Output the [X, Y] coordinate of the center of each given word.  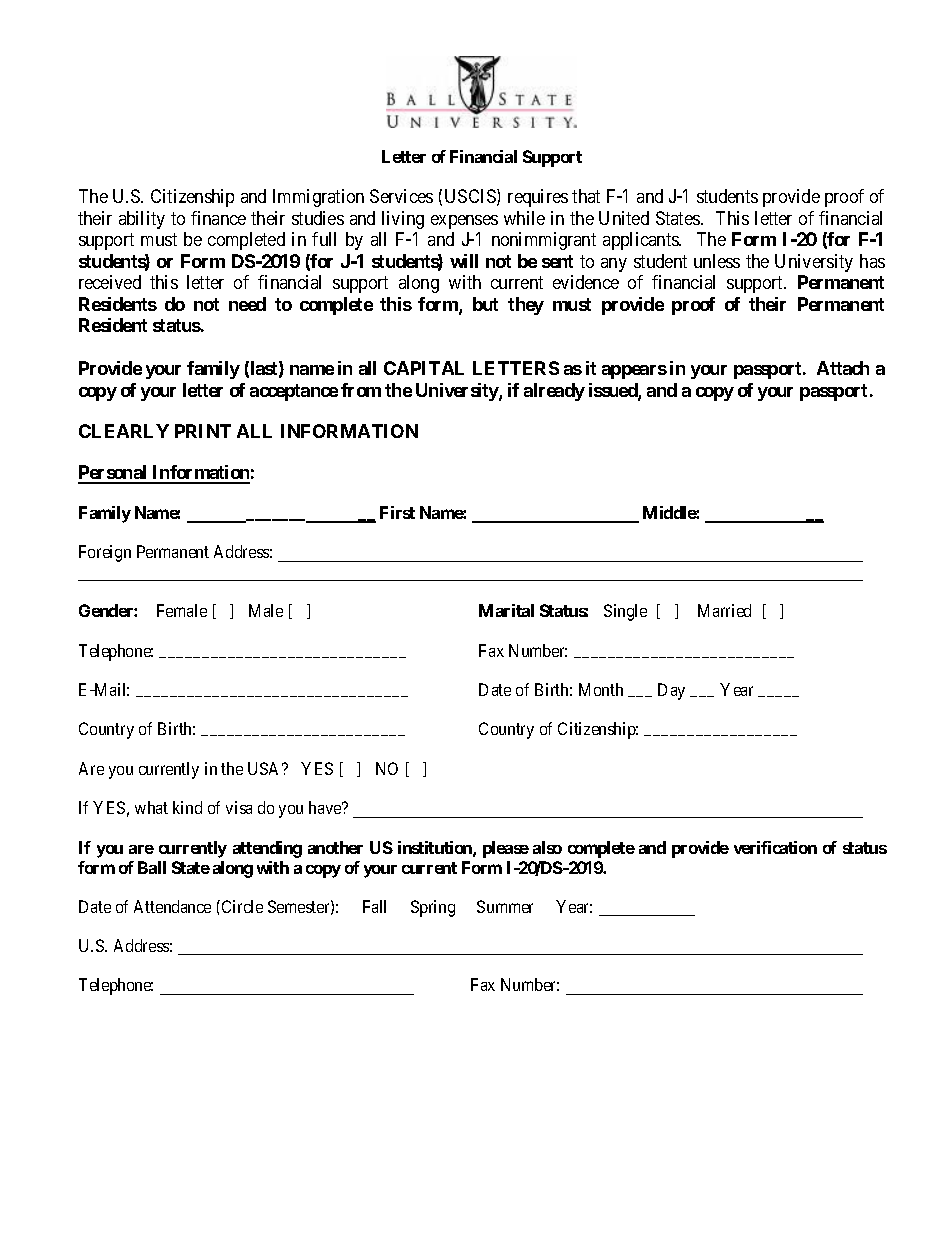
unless [717, 261]
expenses [464, 222]
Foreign [105, 553]
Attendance [172, 906]
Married [724, 610]
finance [218, 218]
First [397, 512]
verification [775, 847]
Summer [505, 906]
